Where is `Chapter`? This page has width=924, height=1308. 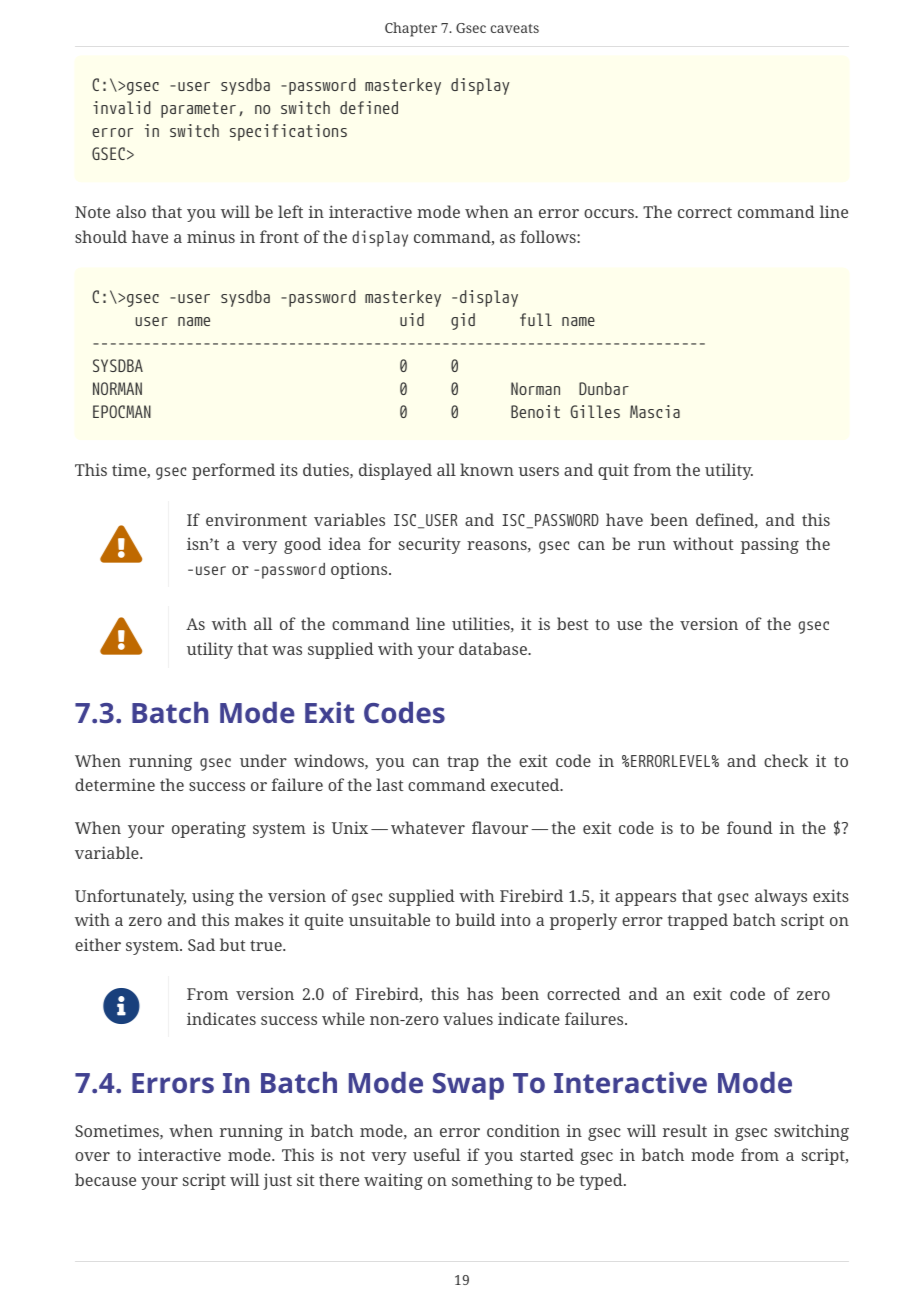
Chapter is located at coordinates (411, 29).
